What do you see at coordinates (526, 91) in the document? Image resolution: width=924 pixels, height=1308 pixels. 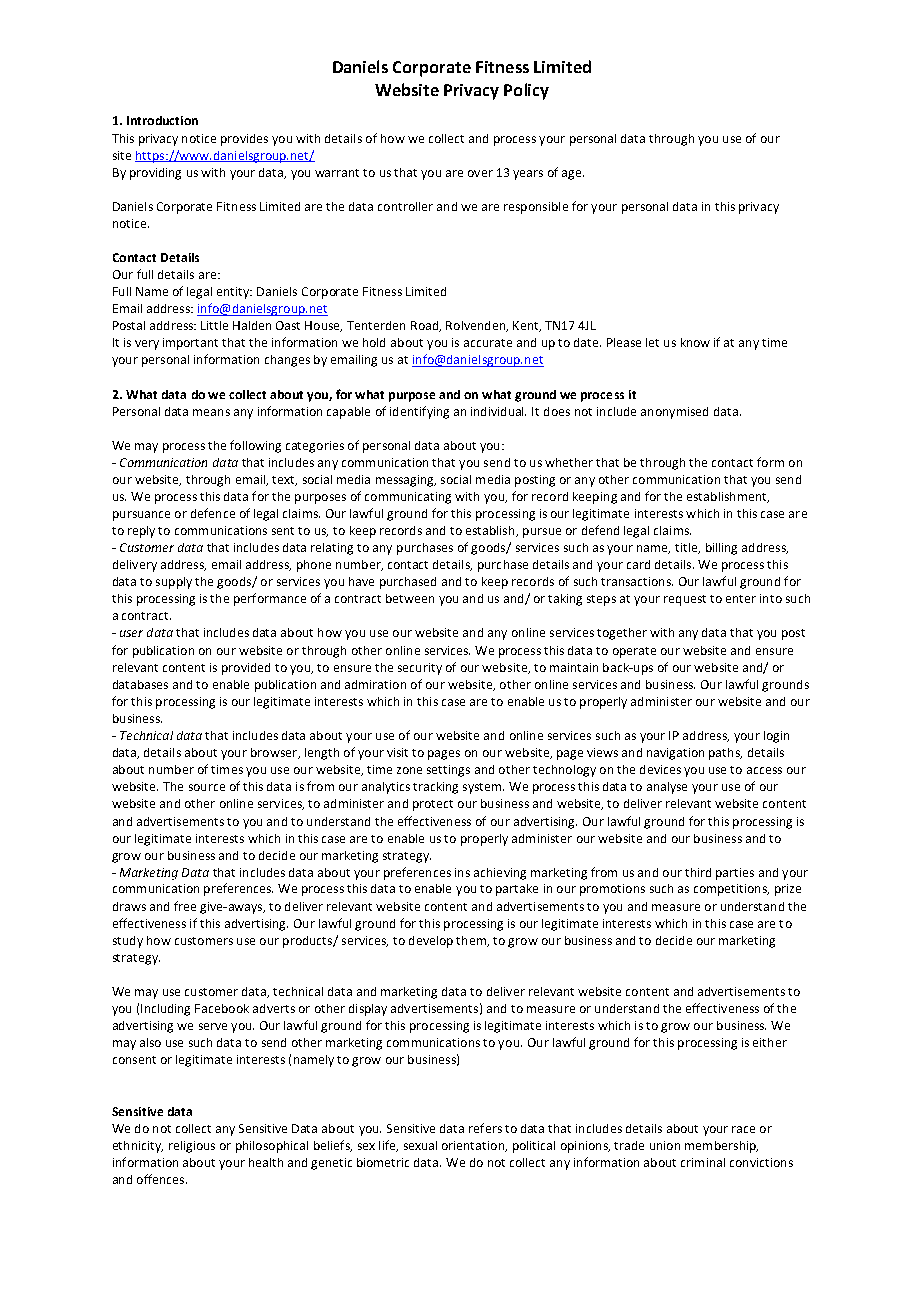 I see `Policy` at bounding box center [526, 91].
